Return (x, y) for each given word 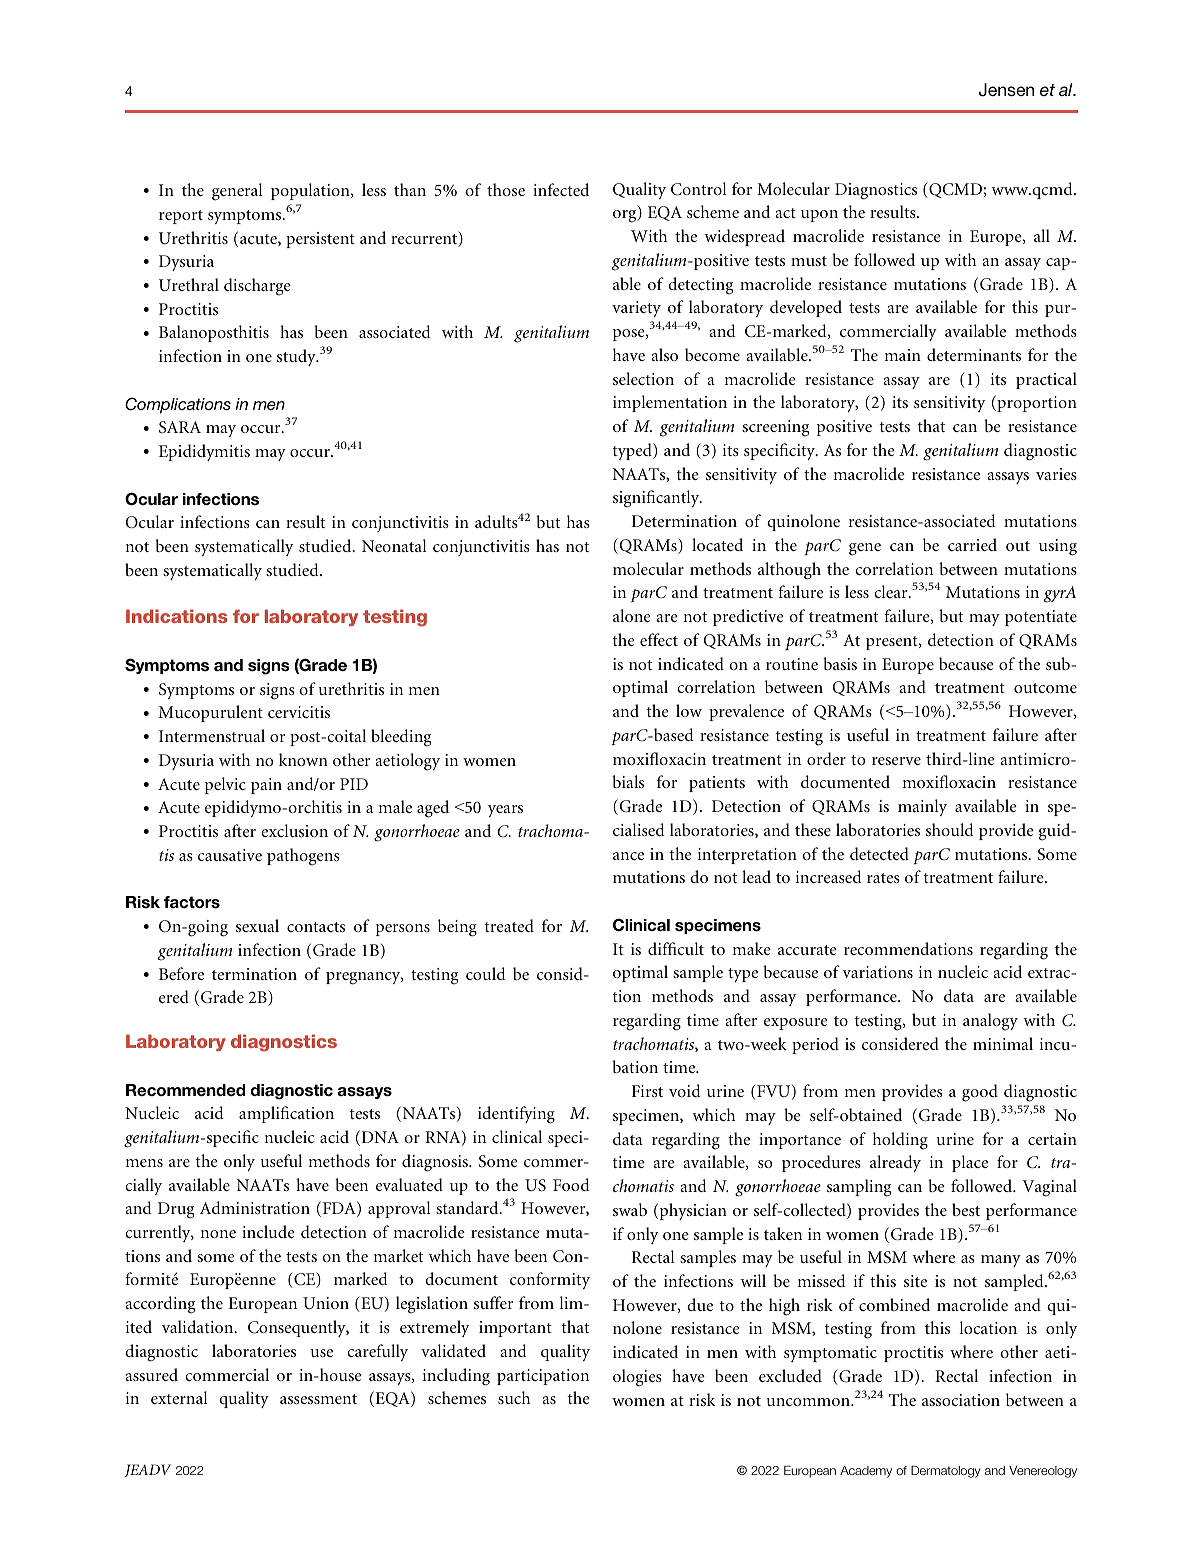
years (505, 811)
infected (561, 189)
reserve (896, 761)
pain (266, 786)
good (980, 1093)
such (514, 1397)
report (181, 217)
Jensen (1006, 90)
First (647, 1091)
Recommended (185, 1090)
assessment (318, 1399)
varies (1056, 474)
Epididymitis (204, 452)
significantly (657, 499)
